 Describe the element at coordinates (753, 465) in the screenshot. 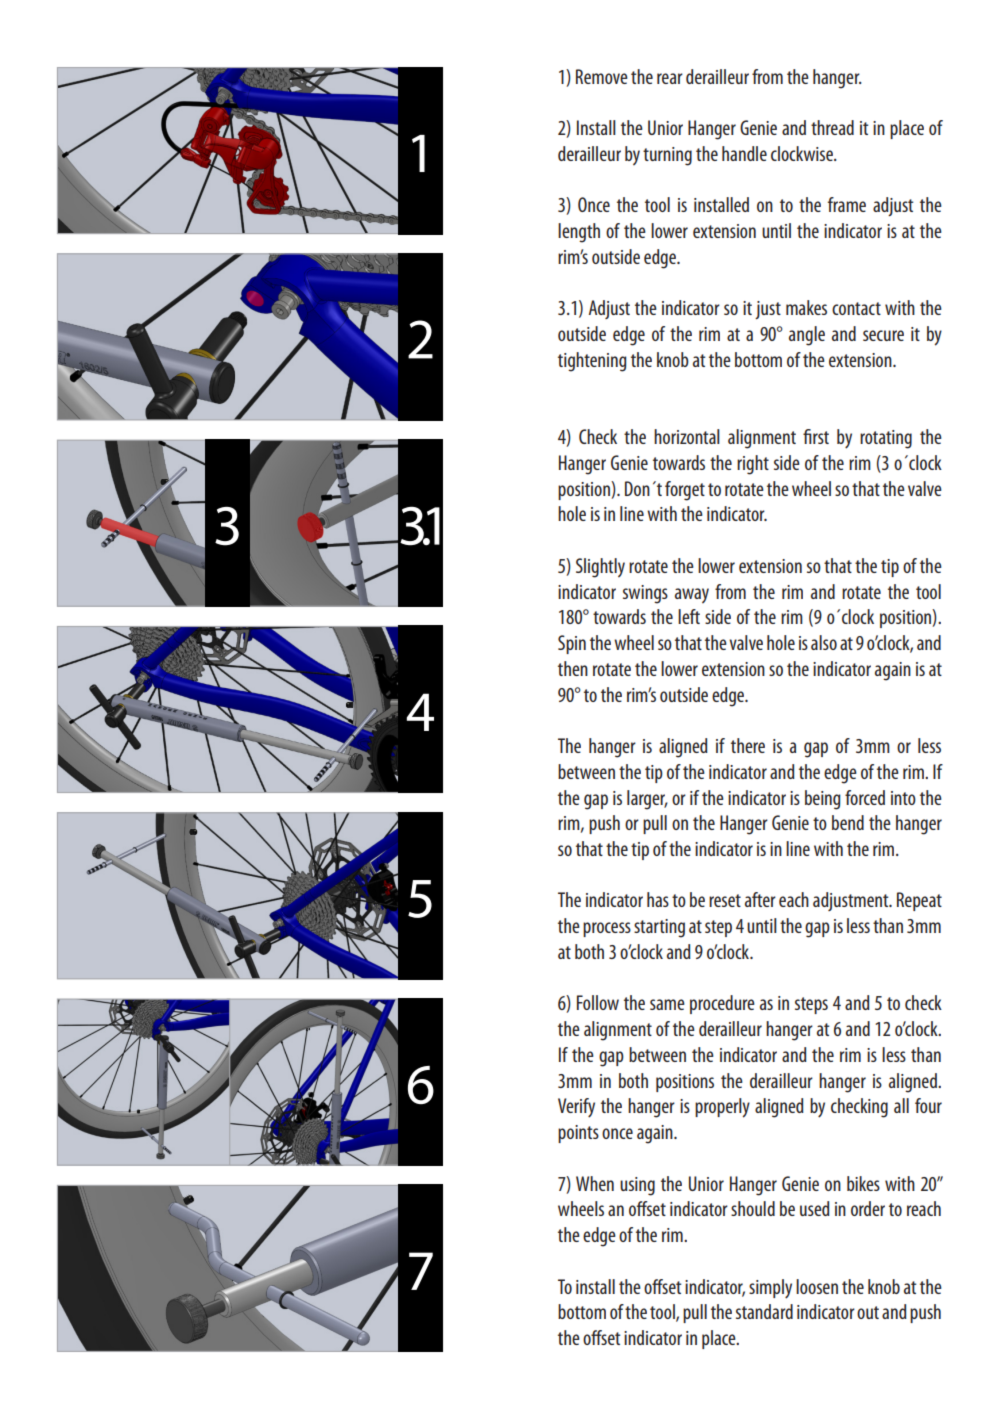

I see `right` at that location.
